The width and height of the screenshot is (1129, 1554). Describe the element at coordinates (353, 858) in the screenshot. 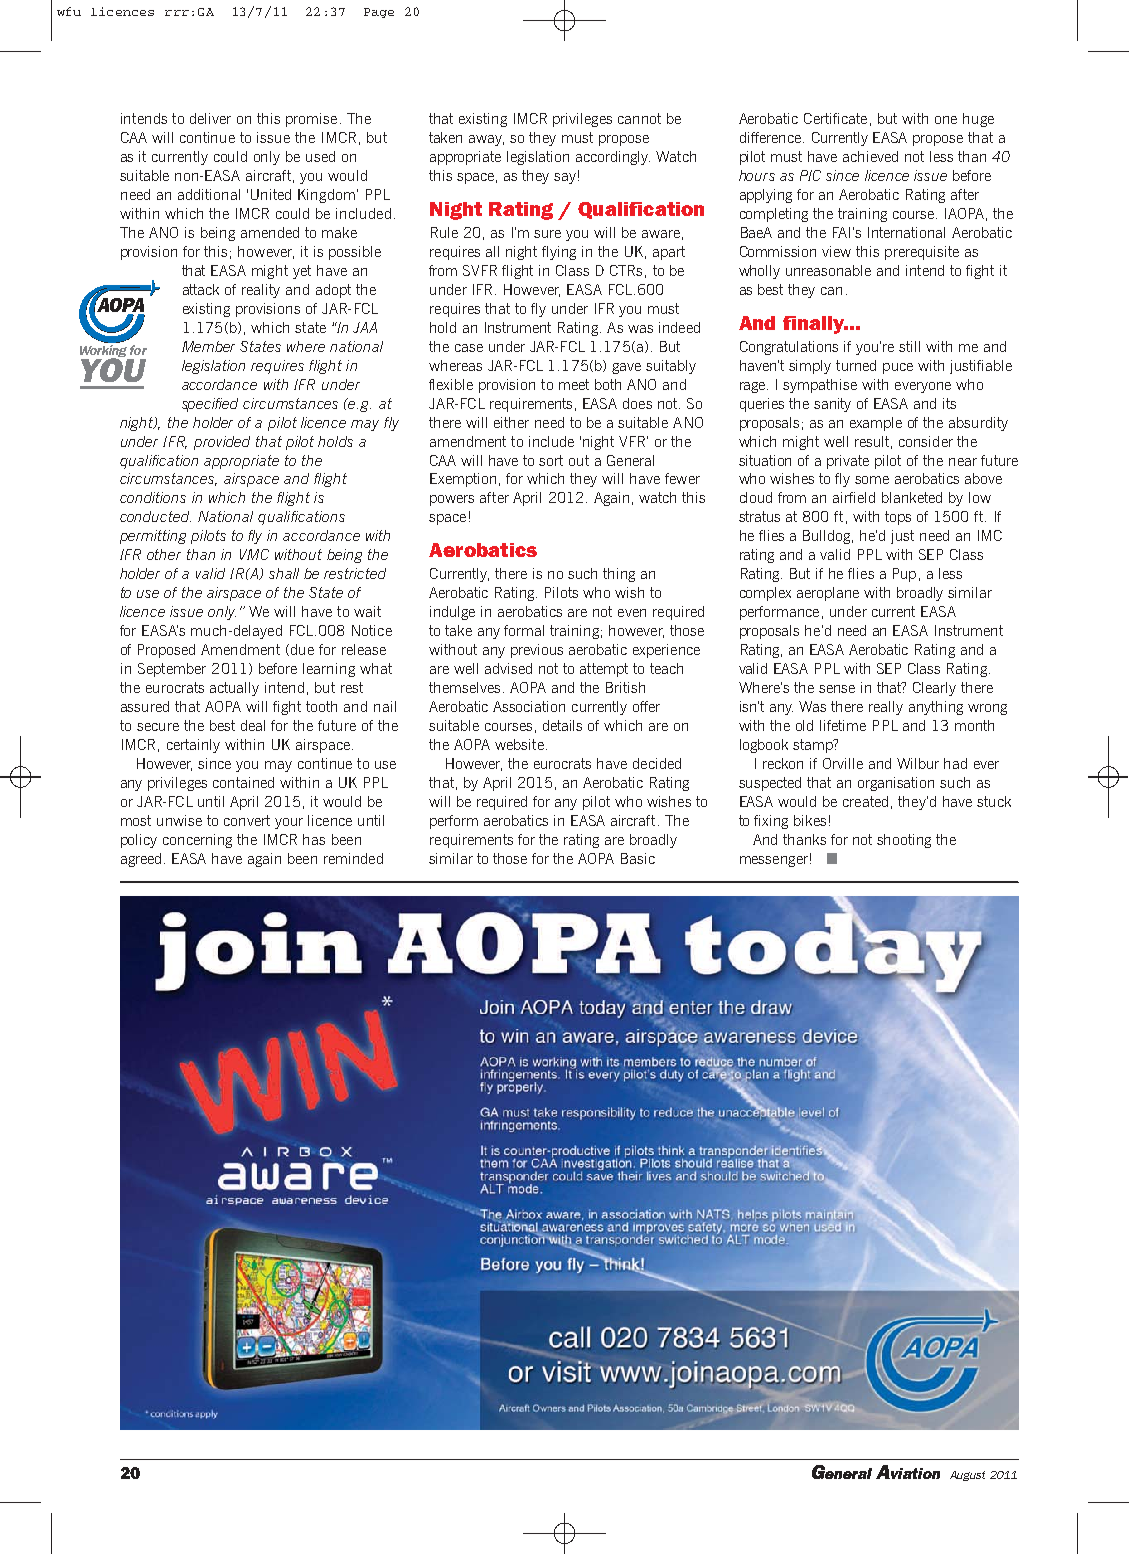

I see `reminded` at that location.
